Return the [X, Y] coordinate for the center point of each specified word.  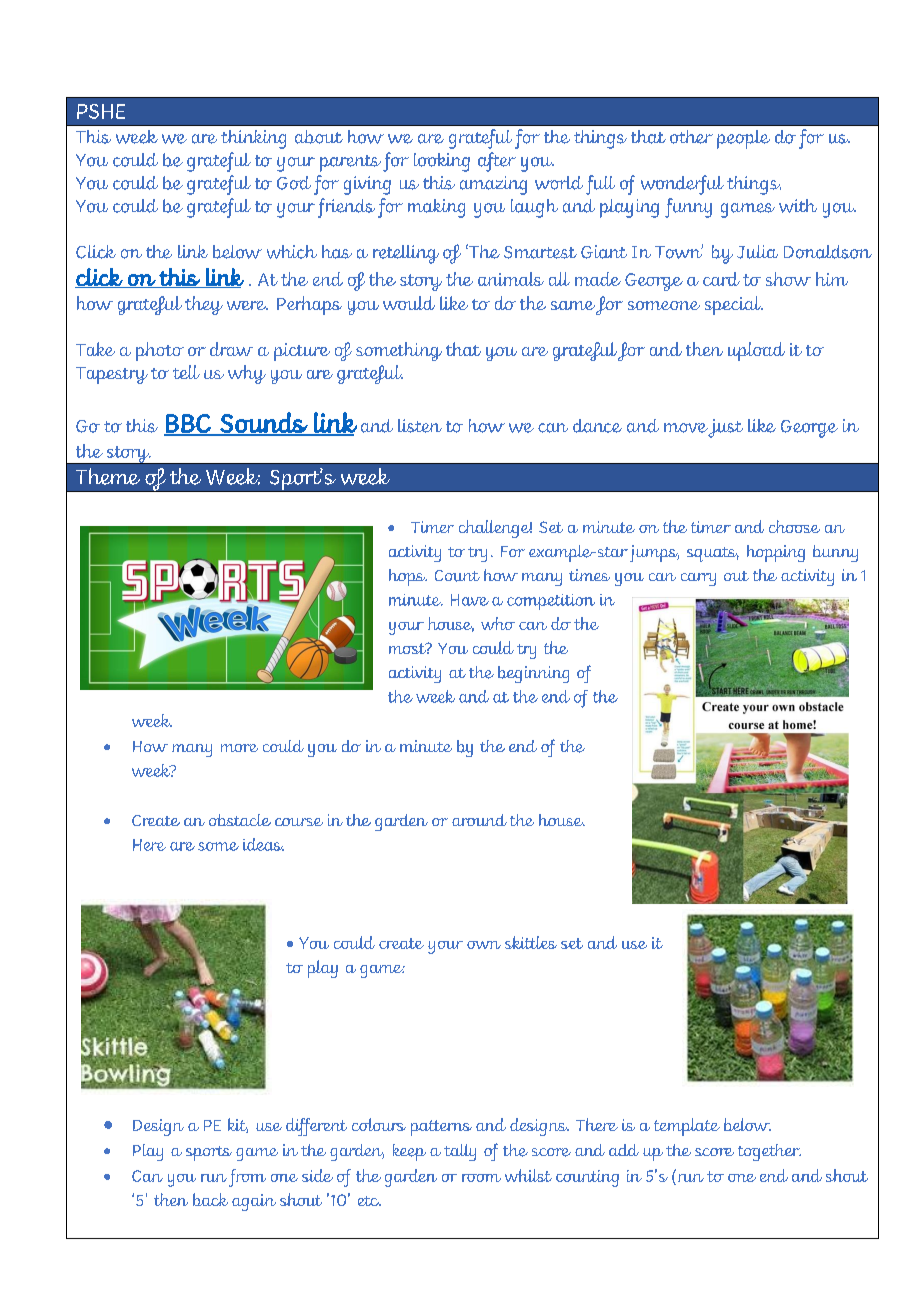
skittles [531, 942]
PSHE [101, 111]
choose [794, 526]
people [743, 139]
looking [442, 162]
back [210, 1199]
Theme [108, 476]
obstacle [240, 820]
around [479, 820]
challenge [495, 529]
